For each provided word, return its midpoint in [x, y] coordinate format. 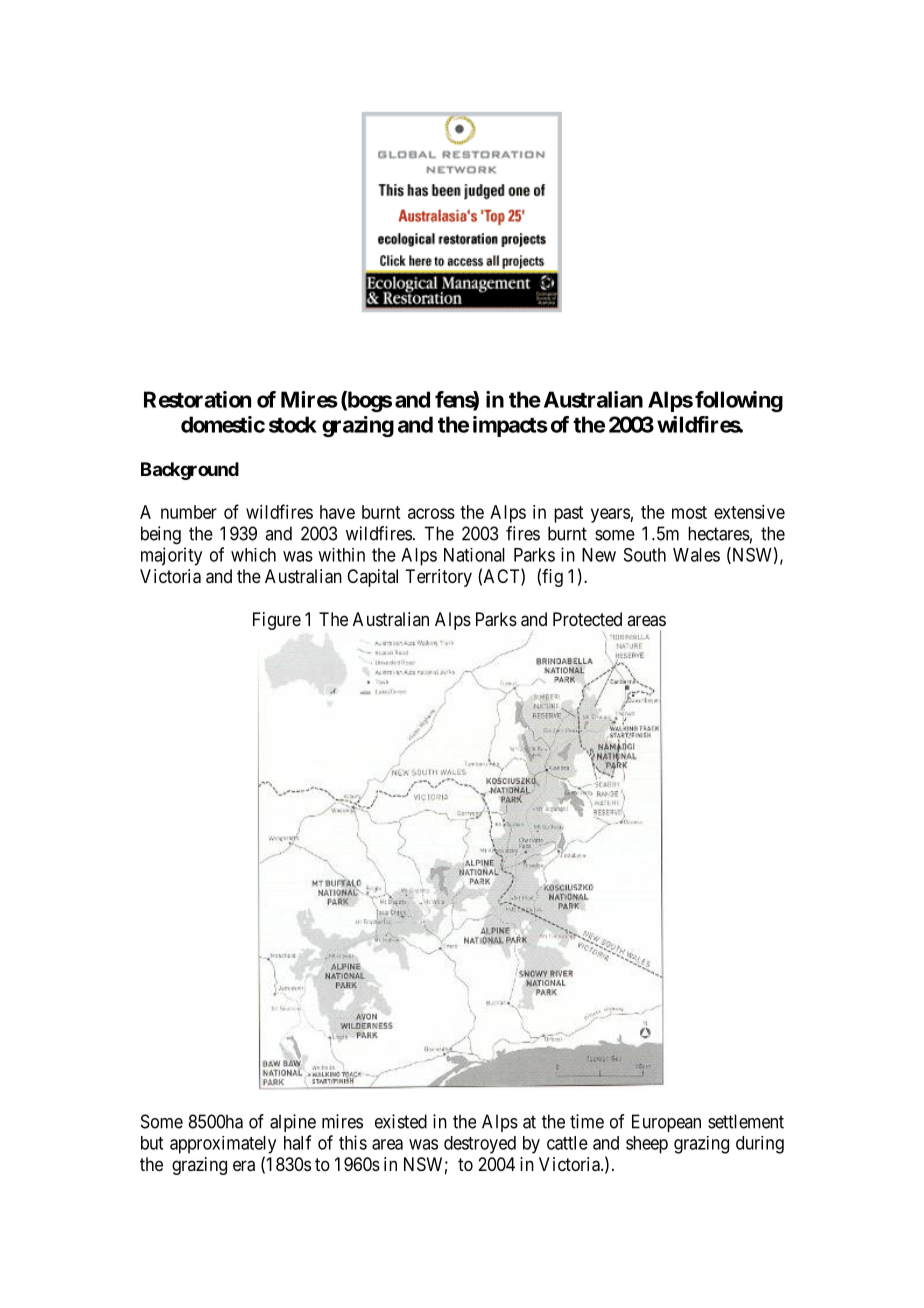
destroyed [480, 1145]
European [666, 1123]
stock [293, 424]
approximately [223, 1145]
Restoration [197, 399]
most [689, 512]
